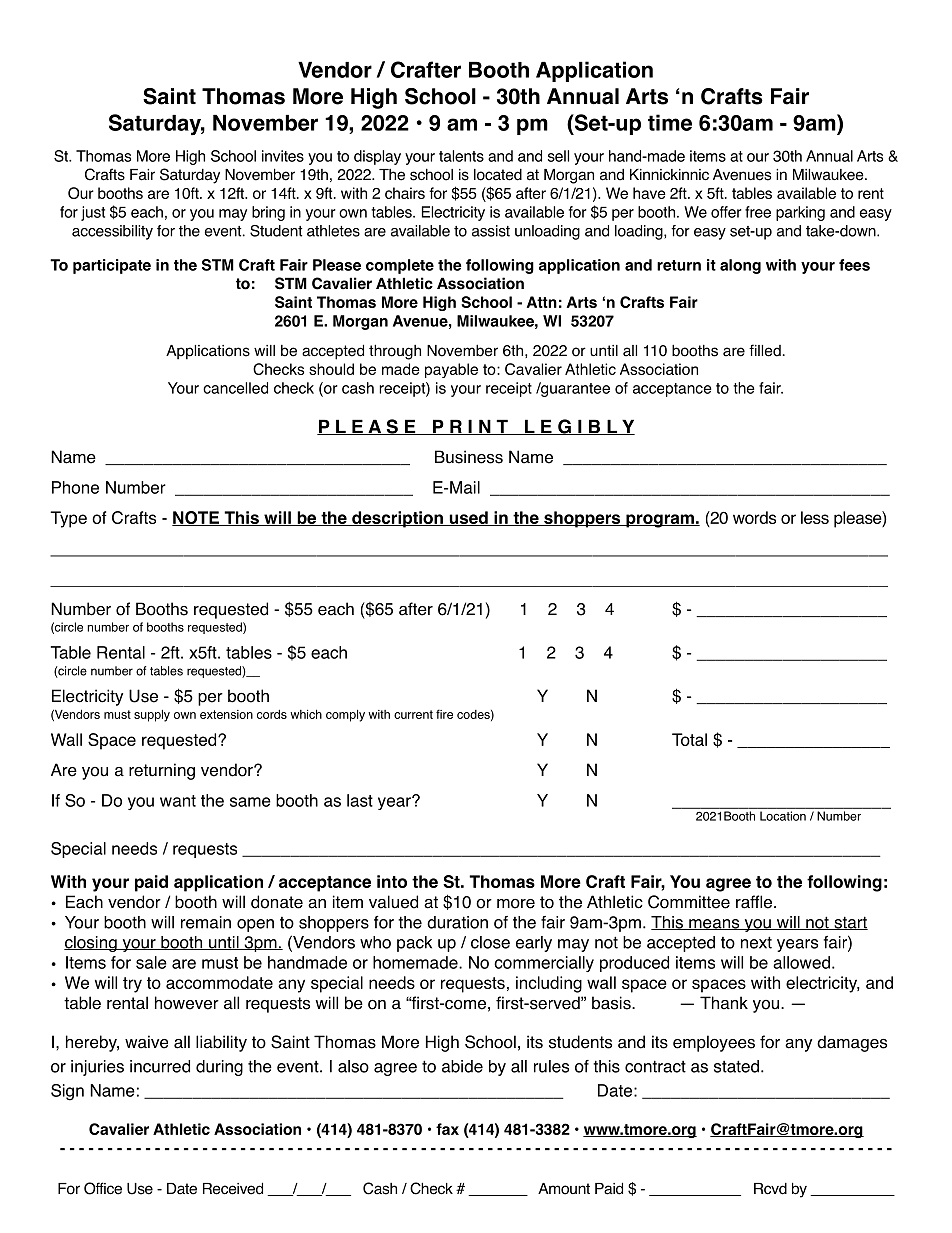 The width and height of the screenshot is (952, 1233). I want to click on fire, so click(444, 714).
